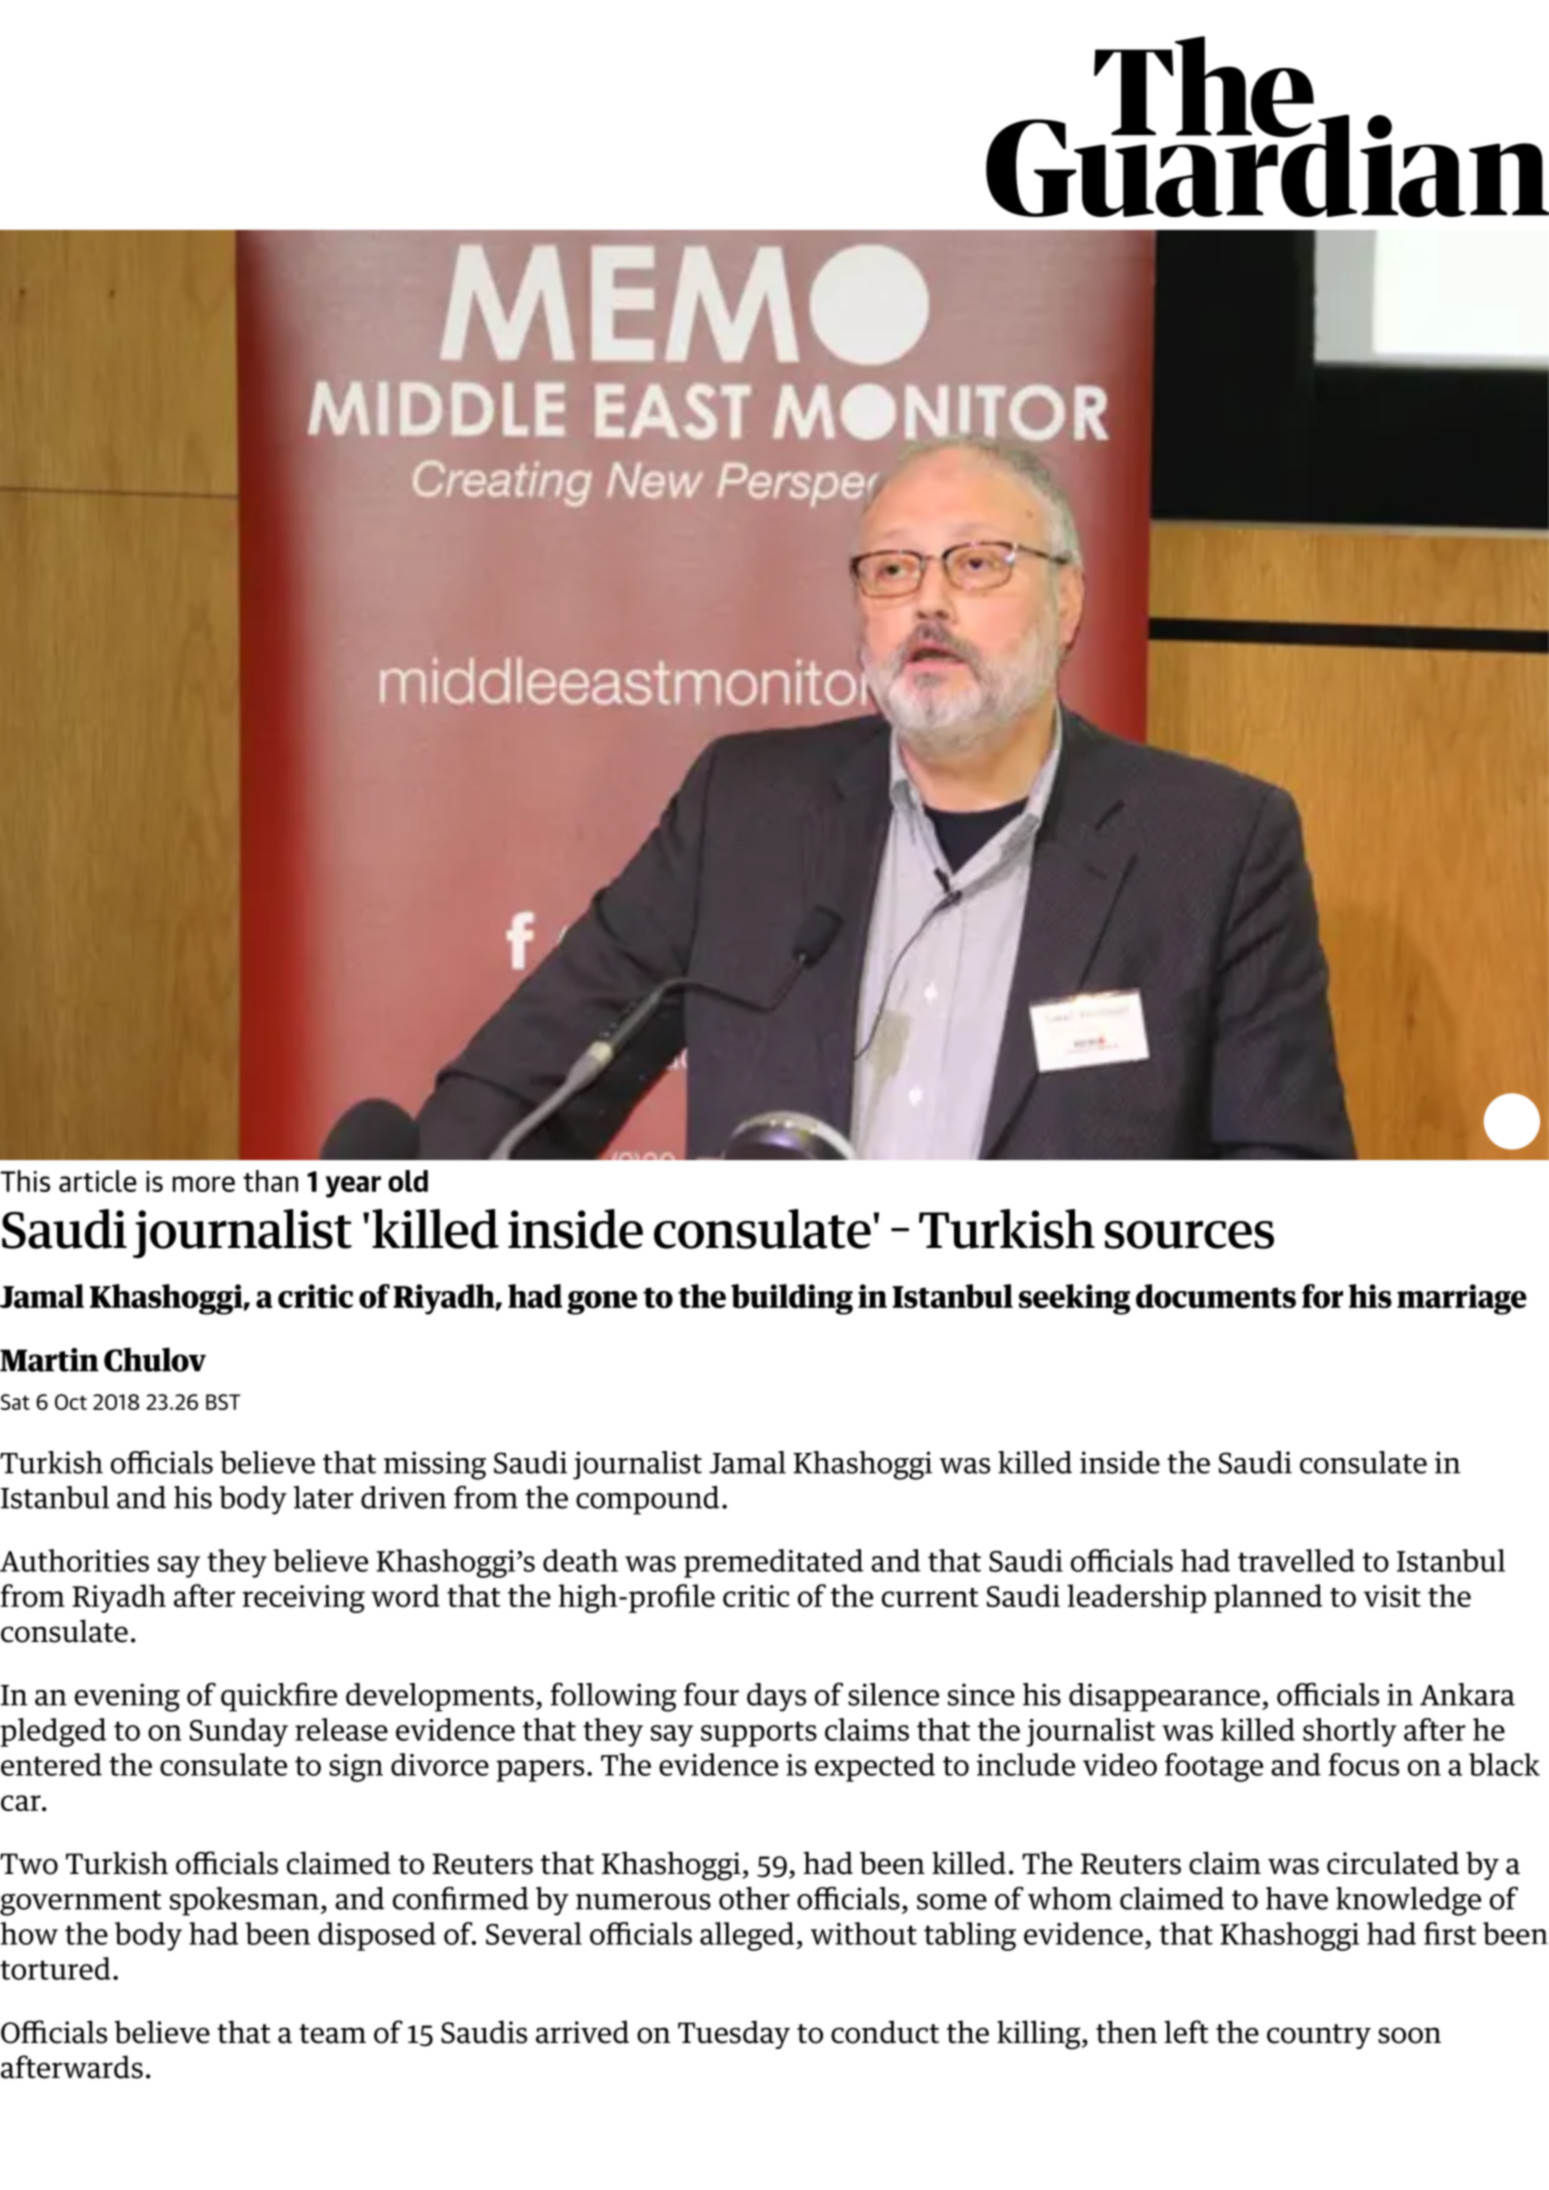 This screenshot has width=1549, height=2190. What do you see at coordinates (204, 1184) in the screenshot?
I see `more` at bounding box center [204, 1184].
